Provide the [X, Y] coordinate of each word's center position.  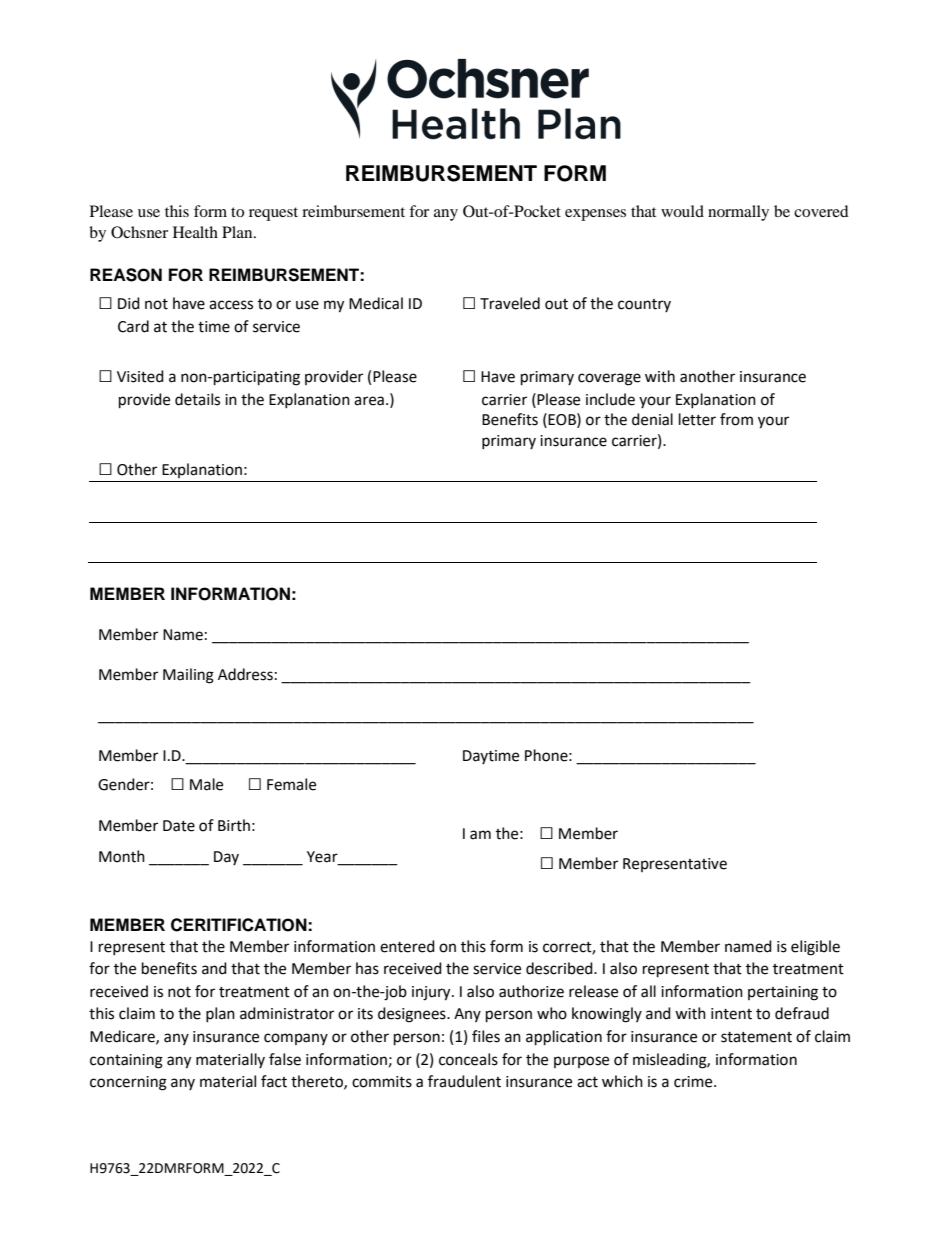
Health [195, 232]
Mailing [188, 676]
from [736, 419]
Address [245, 674]
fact [274, 1081]
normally [738, 213]
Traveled [510, 303]
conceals [468, 1059]
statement [756, 1037]
